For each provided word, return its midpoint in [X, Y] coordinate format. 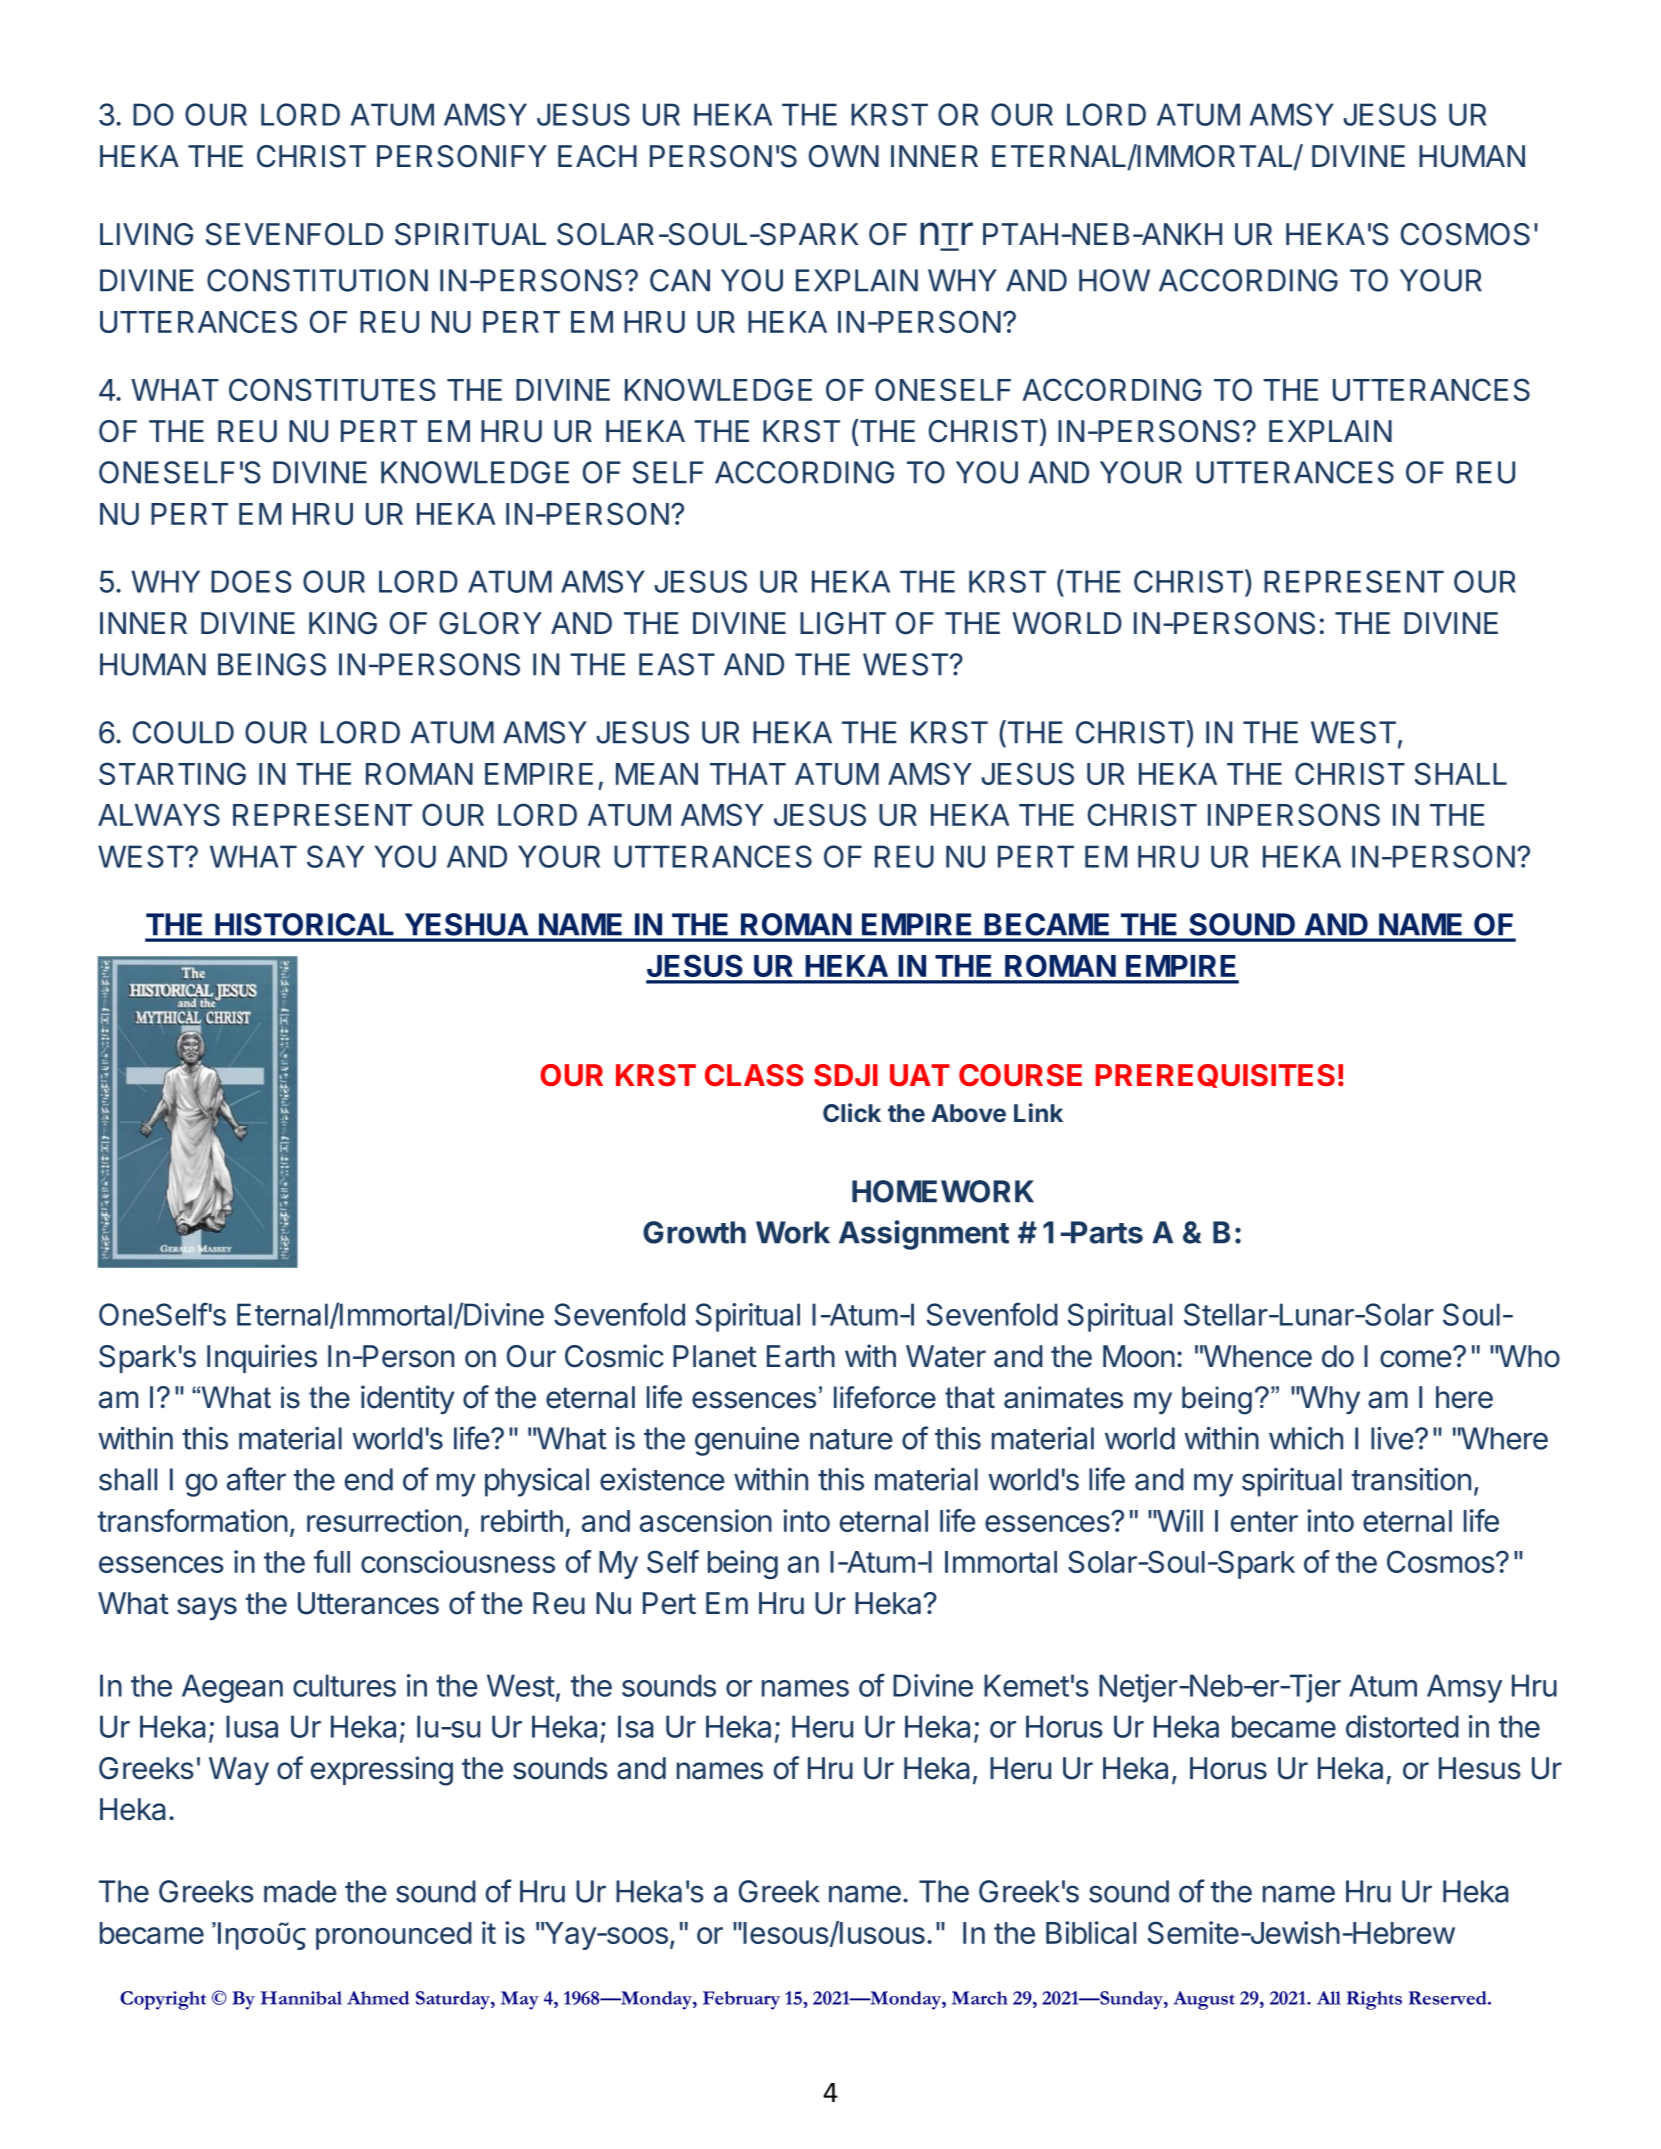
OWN [844, 156]
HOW [1114, 280]
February [741, 2000]
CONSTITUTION [317, 280]
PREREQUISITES [1215, 1076]
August [1204, 2000]
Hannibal [301, 1998]
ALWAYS [159, 814]
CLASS [754, 1075]
